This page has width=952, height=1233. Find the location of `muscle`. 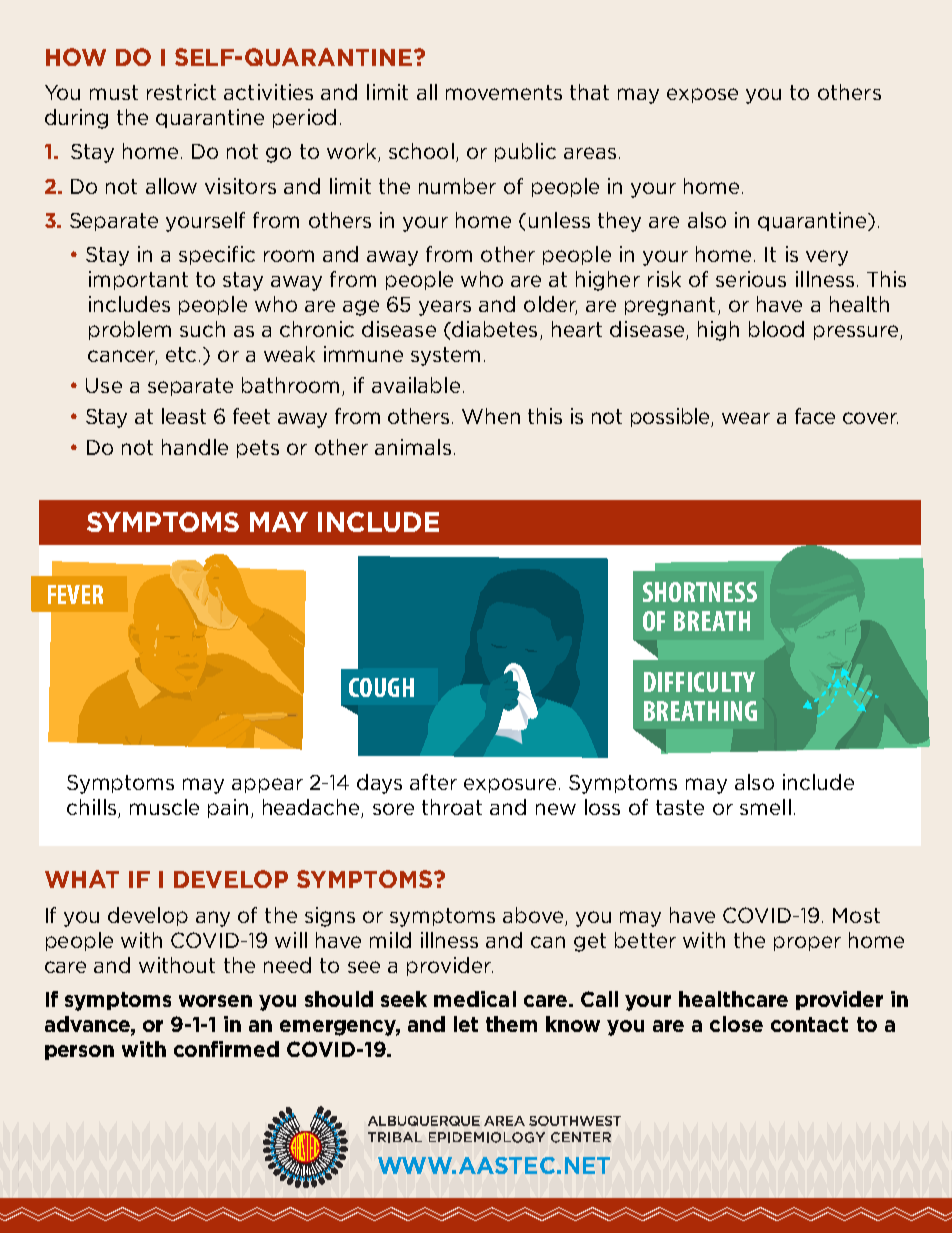

muscle is located at coordinates (164, 807).
